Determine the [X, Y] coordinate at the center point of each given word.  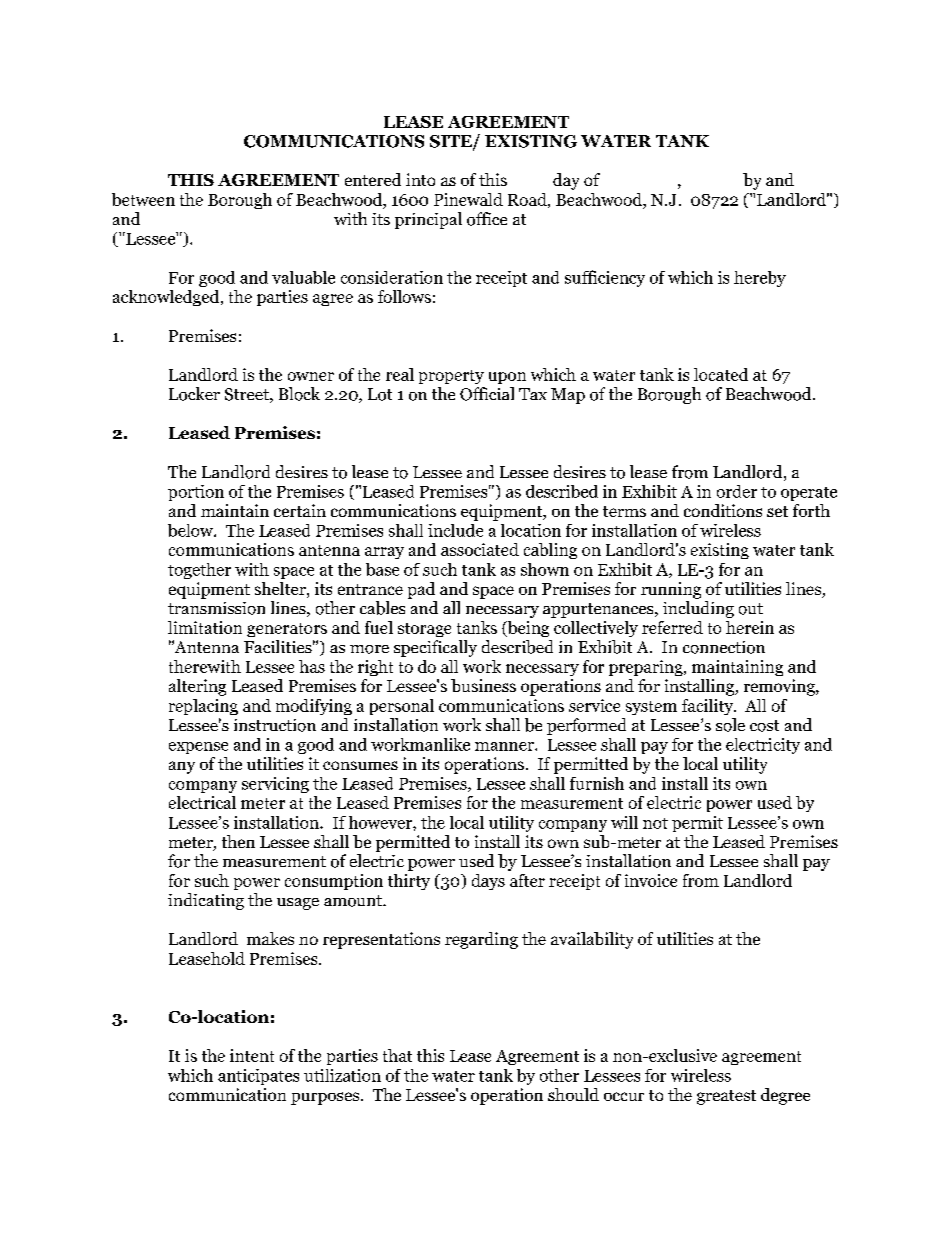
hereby [760, 279]
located [721, 374]
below [191, 530]
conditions [723, 510]
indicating [206, 901]
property [451, 377]
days [488, 882]
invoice [651, 880]
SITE [452, 142]
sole [730, 725]
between [143, 199]
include [455, 530]
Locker [194, 394]
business [483, 685]
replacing [203, 707]
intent [252, 1055]
